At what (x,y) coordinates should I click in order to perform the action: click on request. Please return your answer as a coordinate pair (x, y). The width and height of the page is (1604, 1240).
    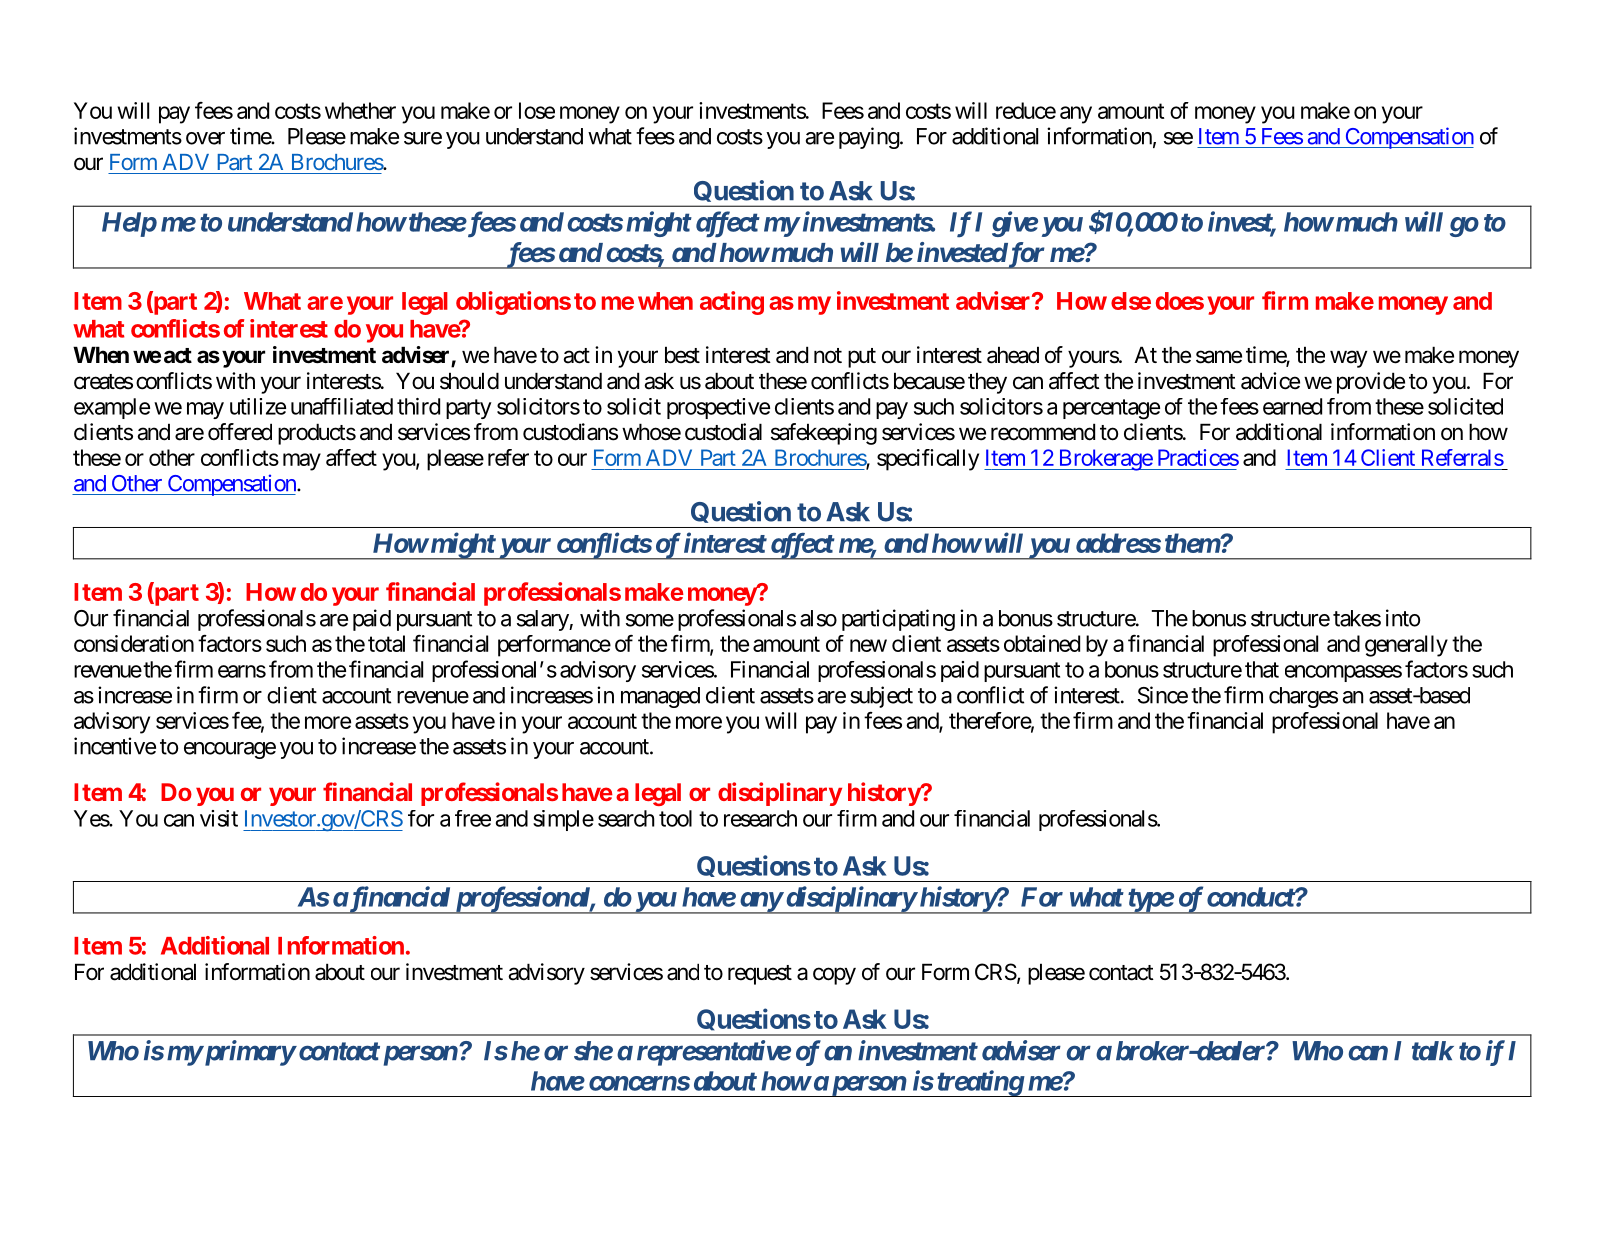
    Looking at the image, I should click on (760, 975).
